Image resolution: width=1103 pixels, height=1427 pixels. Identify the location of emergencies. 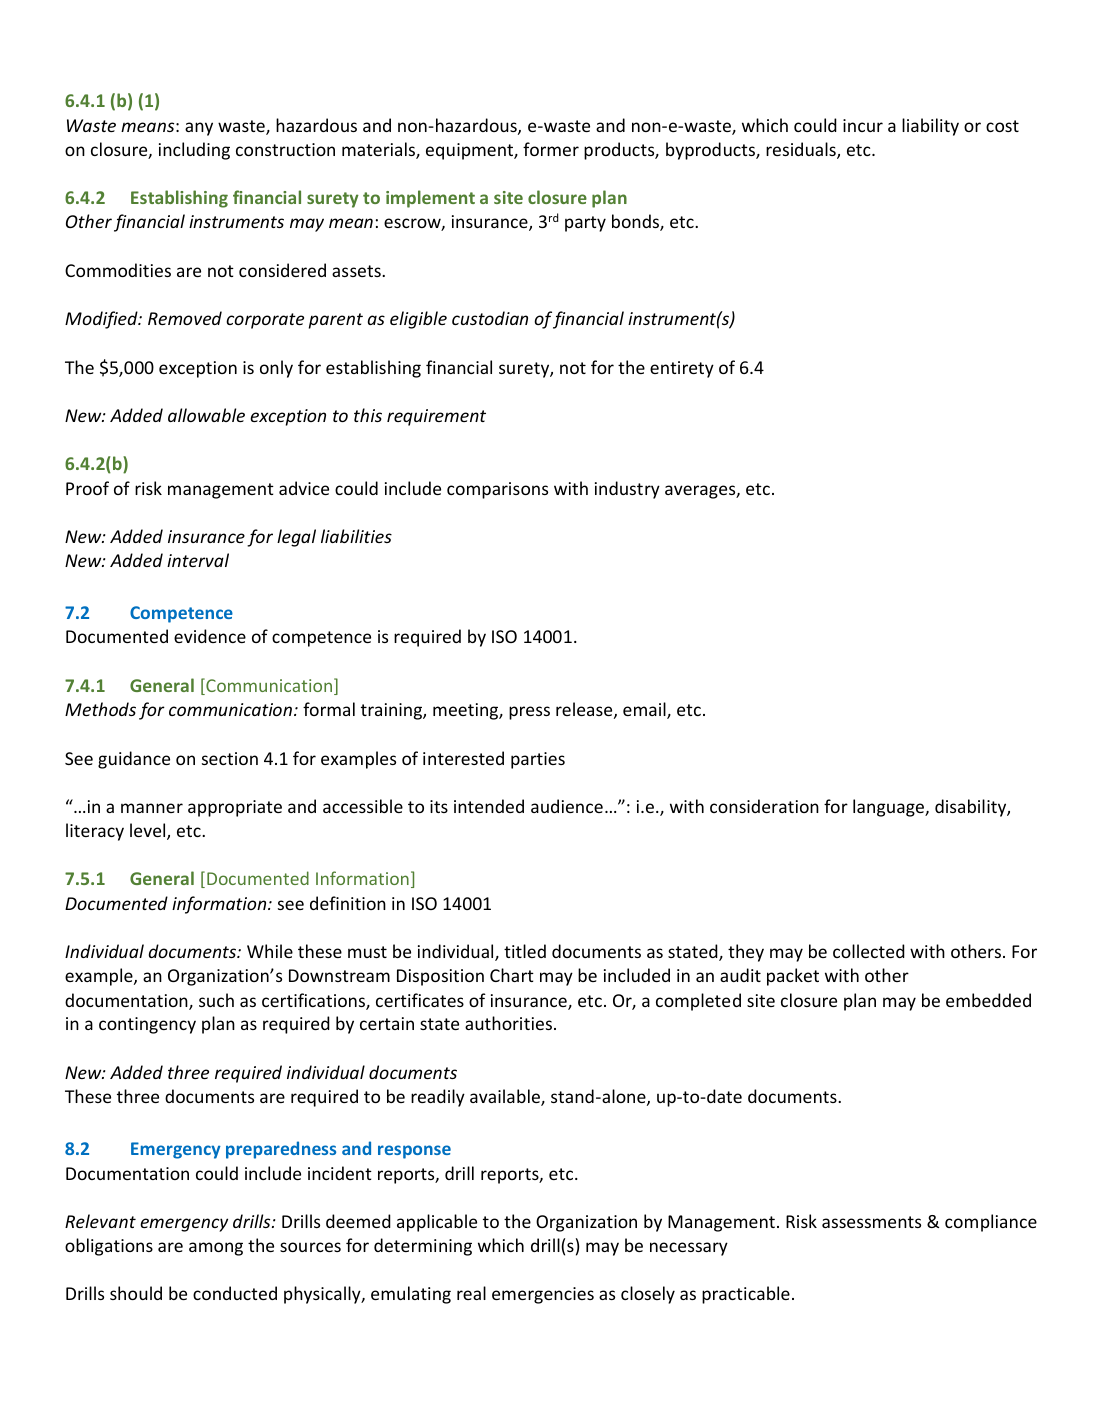
(543, 1295).
